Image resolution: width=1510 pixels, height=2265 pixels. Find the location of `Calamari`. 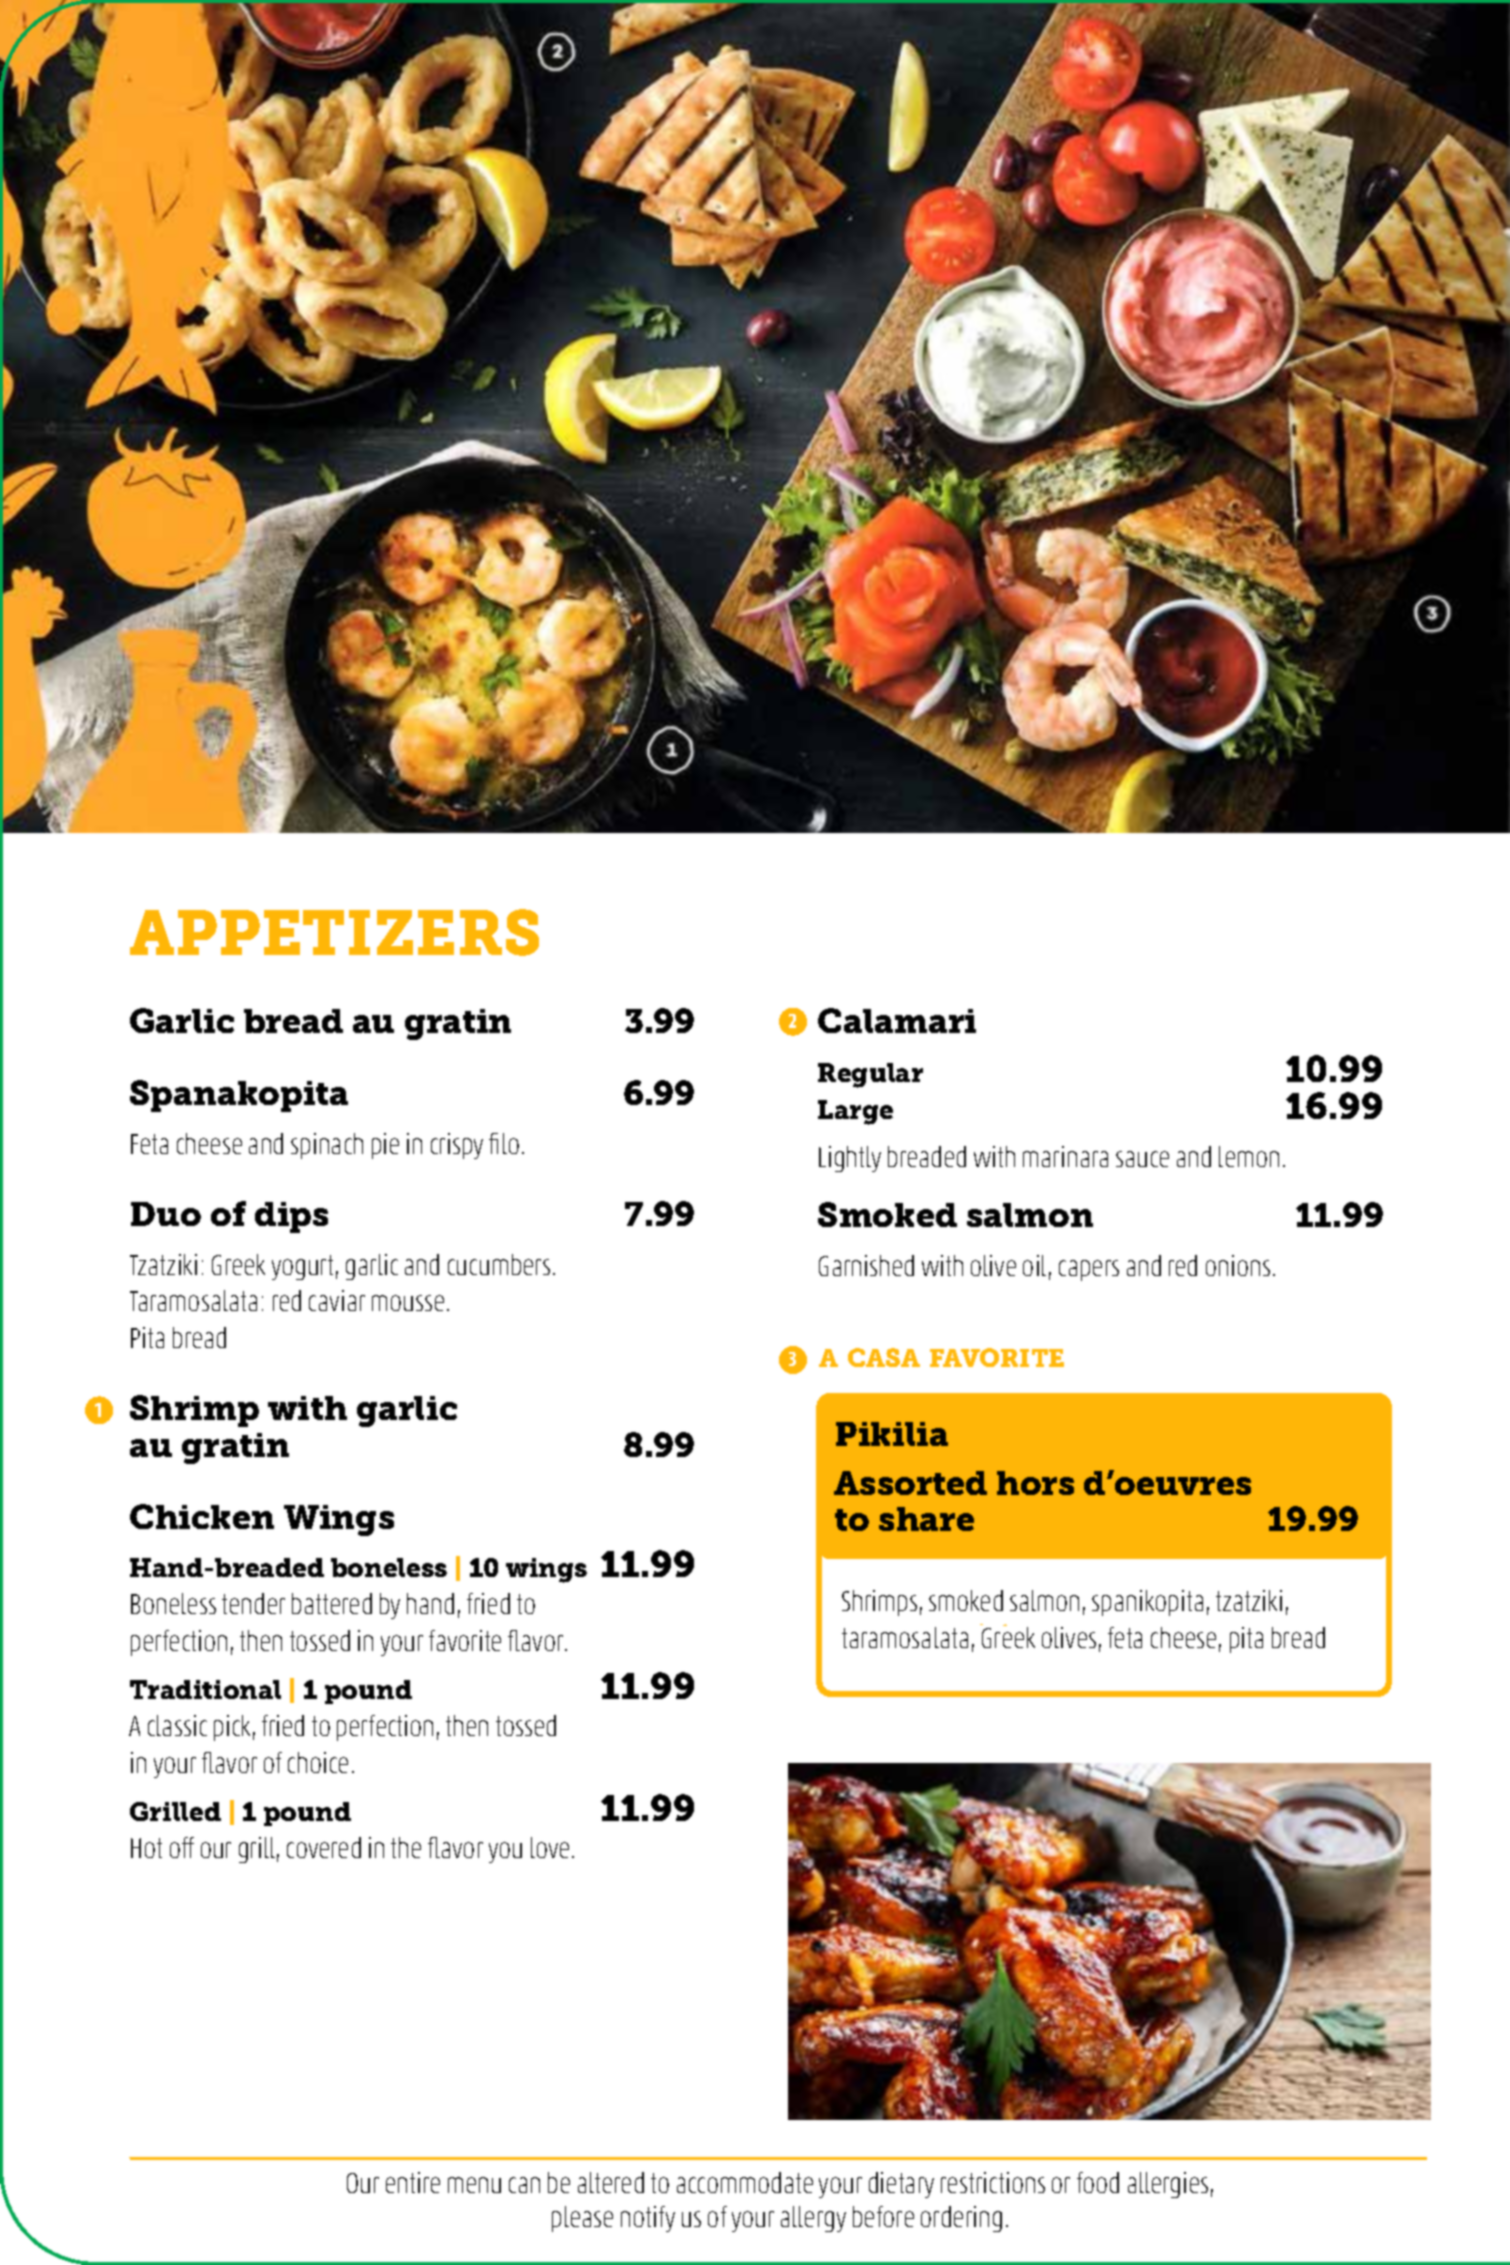

Calamari is located at coordinates (897, 1020).
